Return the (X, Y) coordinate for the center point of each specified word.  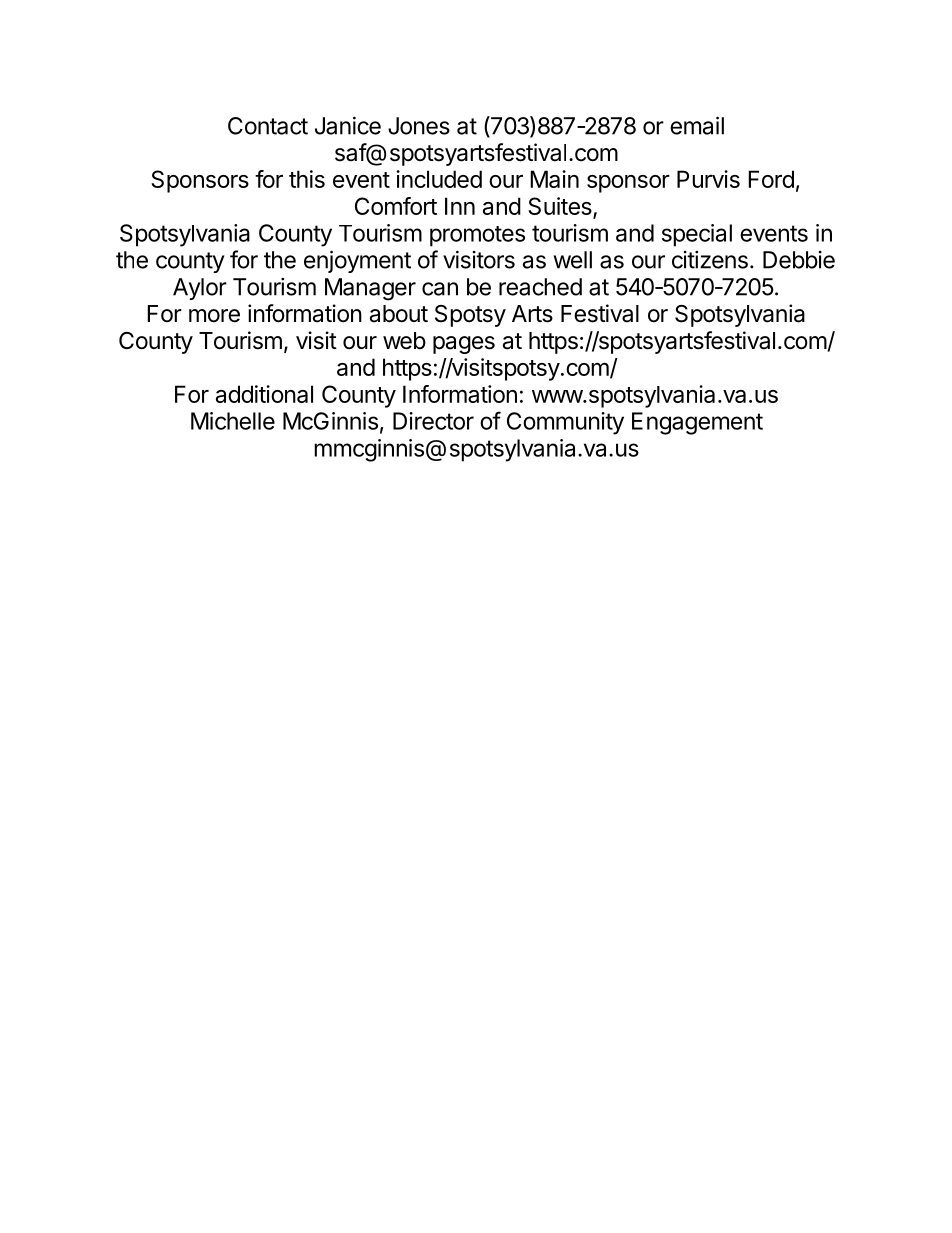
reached (540, 287)
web (404, 341)
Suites (561, 207)
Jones (419, 126)
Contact (268, 126)
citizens (710, 260)
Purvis (708, 179)
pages (464, 345)
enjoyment (357, 261)
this (307, 179)
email (697, 125)
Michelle (233, 421)
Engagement (697, 423)
